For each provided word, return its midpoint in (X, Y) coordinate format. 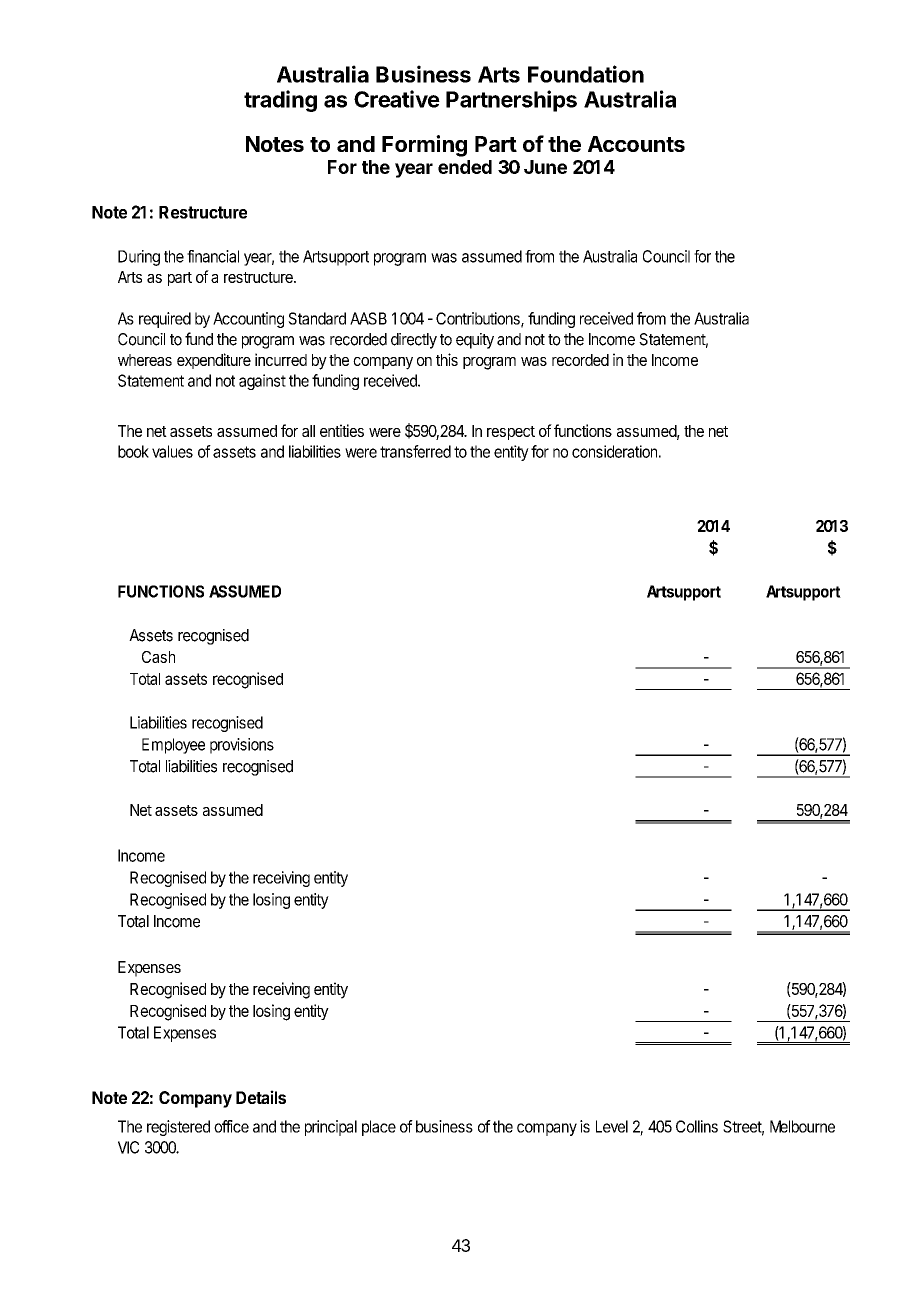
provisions (242, 746)
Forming (424, 146)
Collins (697, 1126)
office (231, 1126)
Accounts (636, 144)
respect (511, 433)
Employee (173, 746)
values (172, 451)
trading (280, 101)
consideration (614, 451)
